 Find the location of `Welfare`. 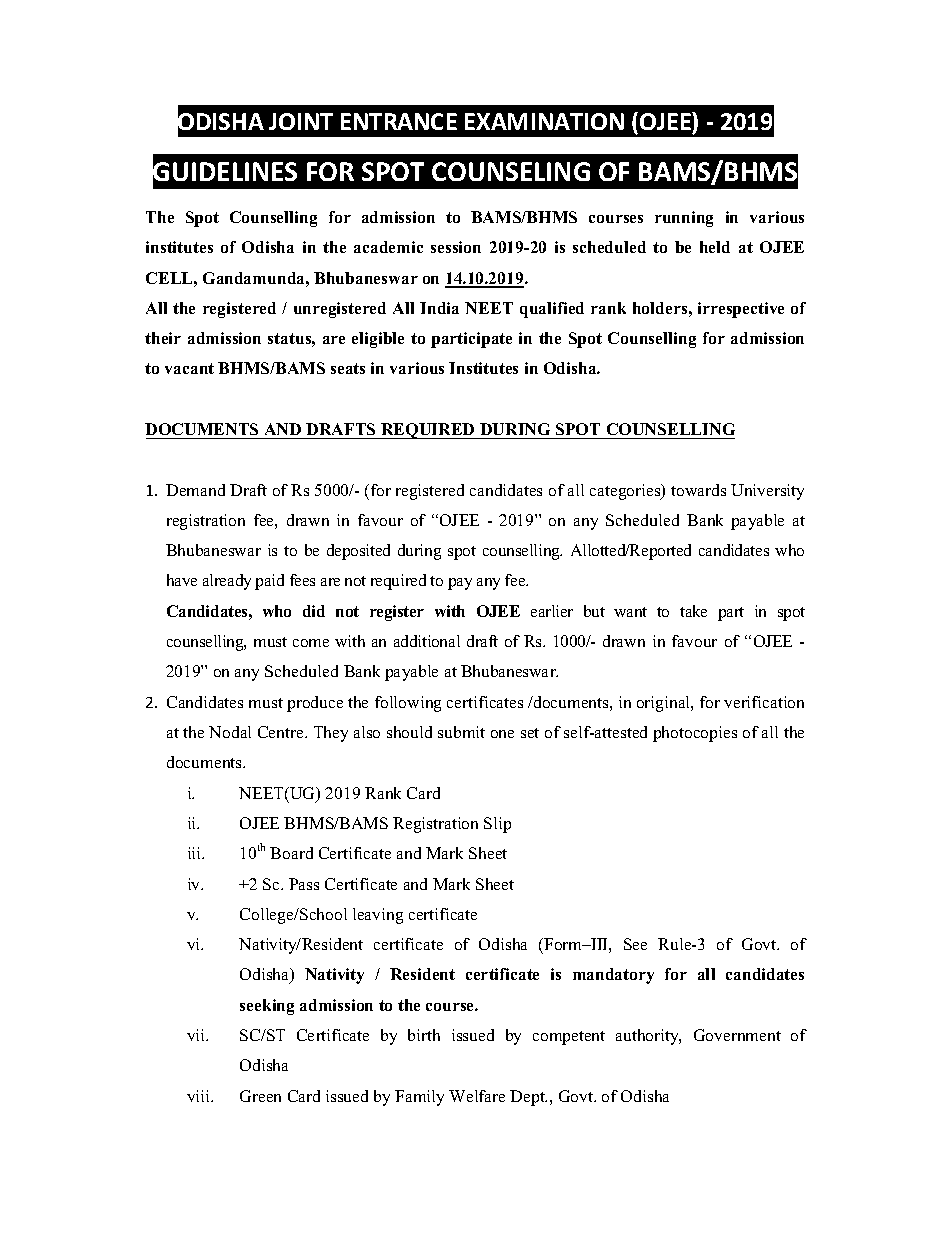

Welfare is located at coordinates (477, 1096).
